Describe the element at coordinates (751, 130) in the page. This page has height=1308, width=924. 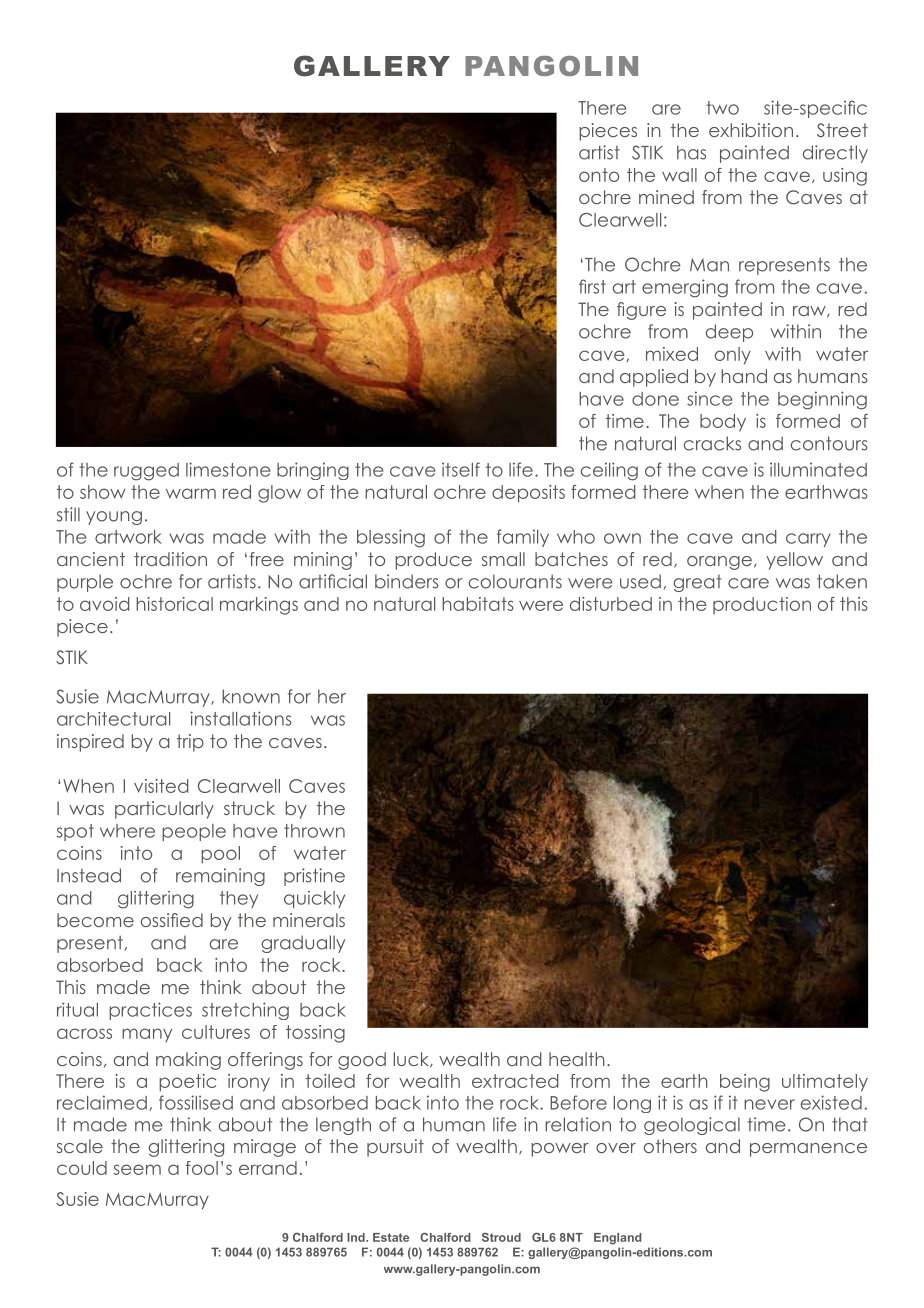
I see `exhibition` at that location.
